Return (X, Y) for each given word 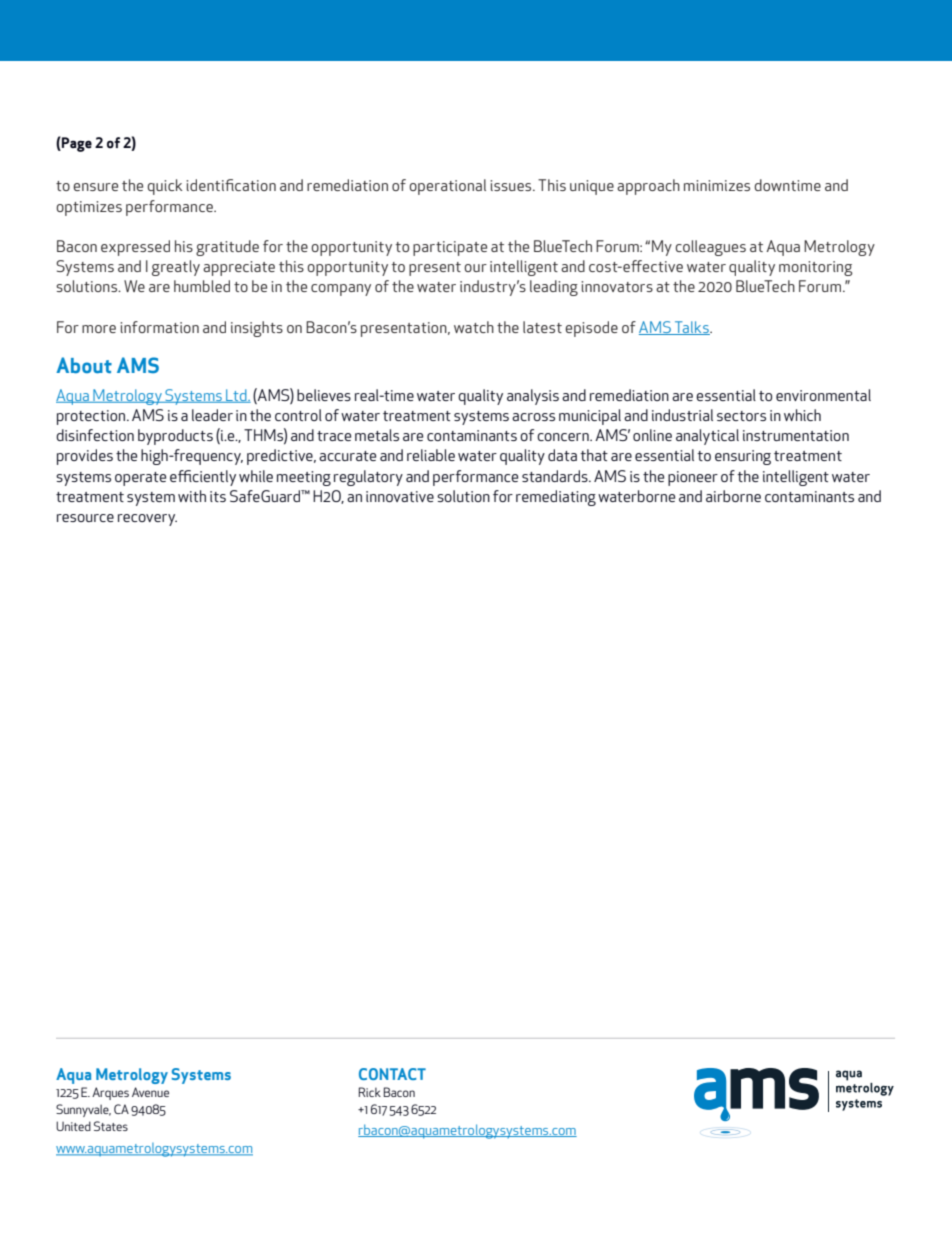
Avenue (150, 1092)
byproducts (175, 437)
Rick (370, 1092)
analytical (707, 437)
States (111, 1126)
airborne (733, 496)
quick (165, 187)
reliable (431, 455)
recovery (147, 520)
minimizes (717, 185)
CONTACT (392, 1074)
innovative (400, 496)
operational (447, 187)
